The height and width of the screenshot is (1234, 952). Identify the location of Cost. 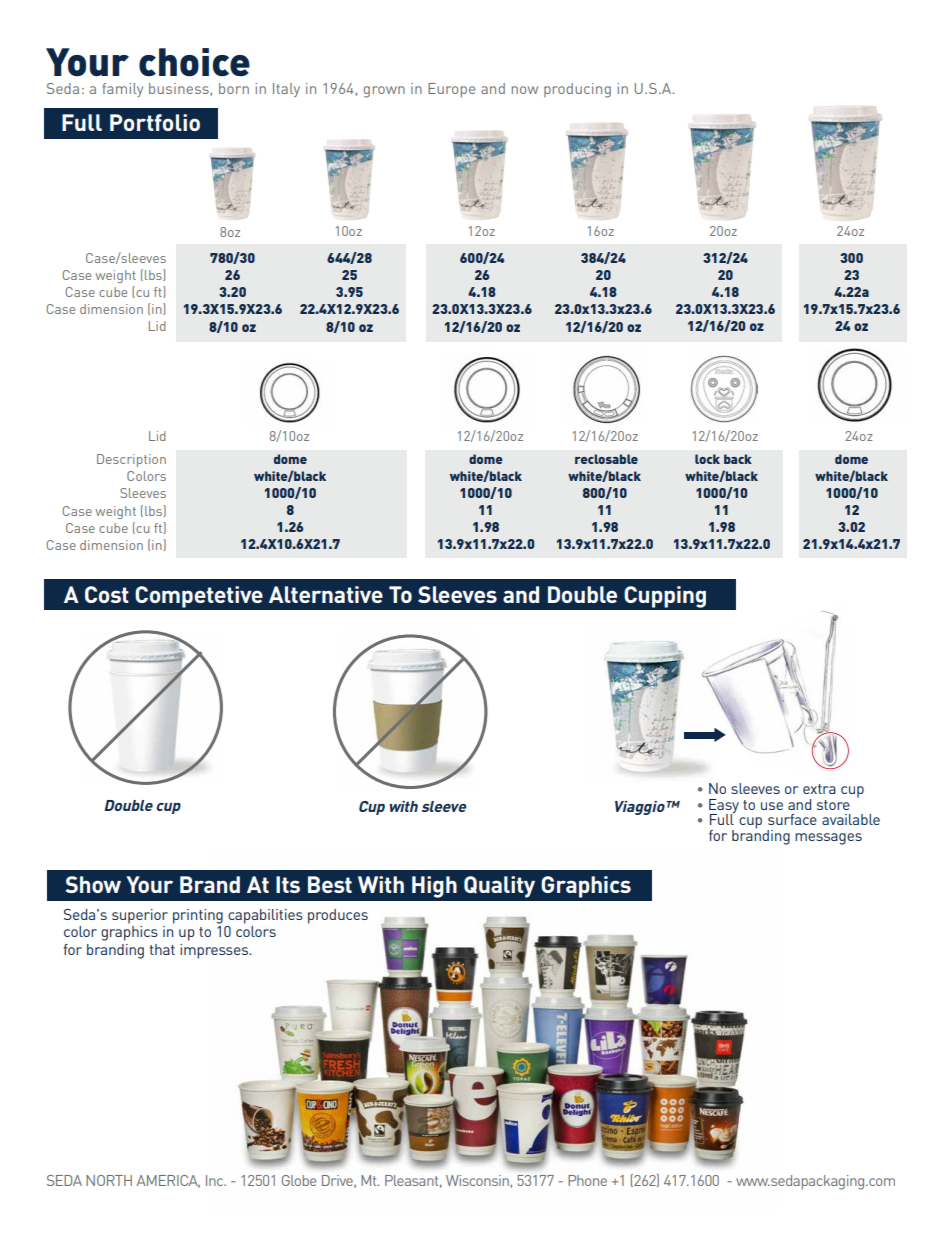
(107, 594).
